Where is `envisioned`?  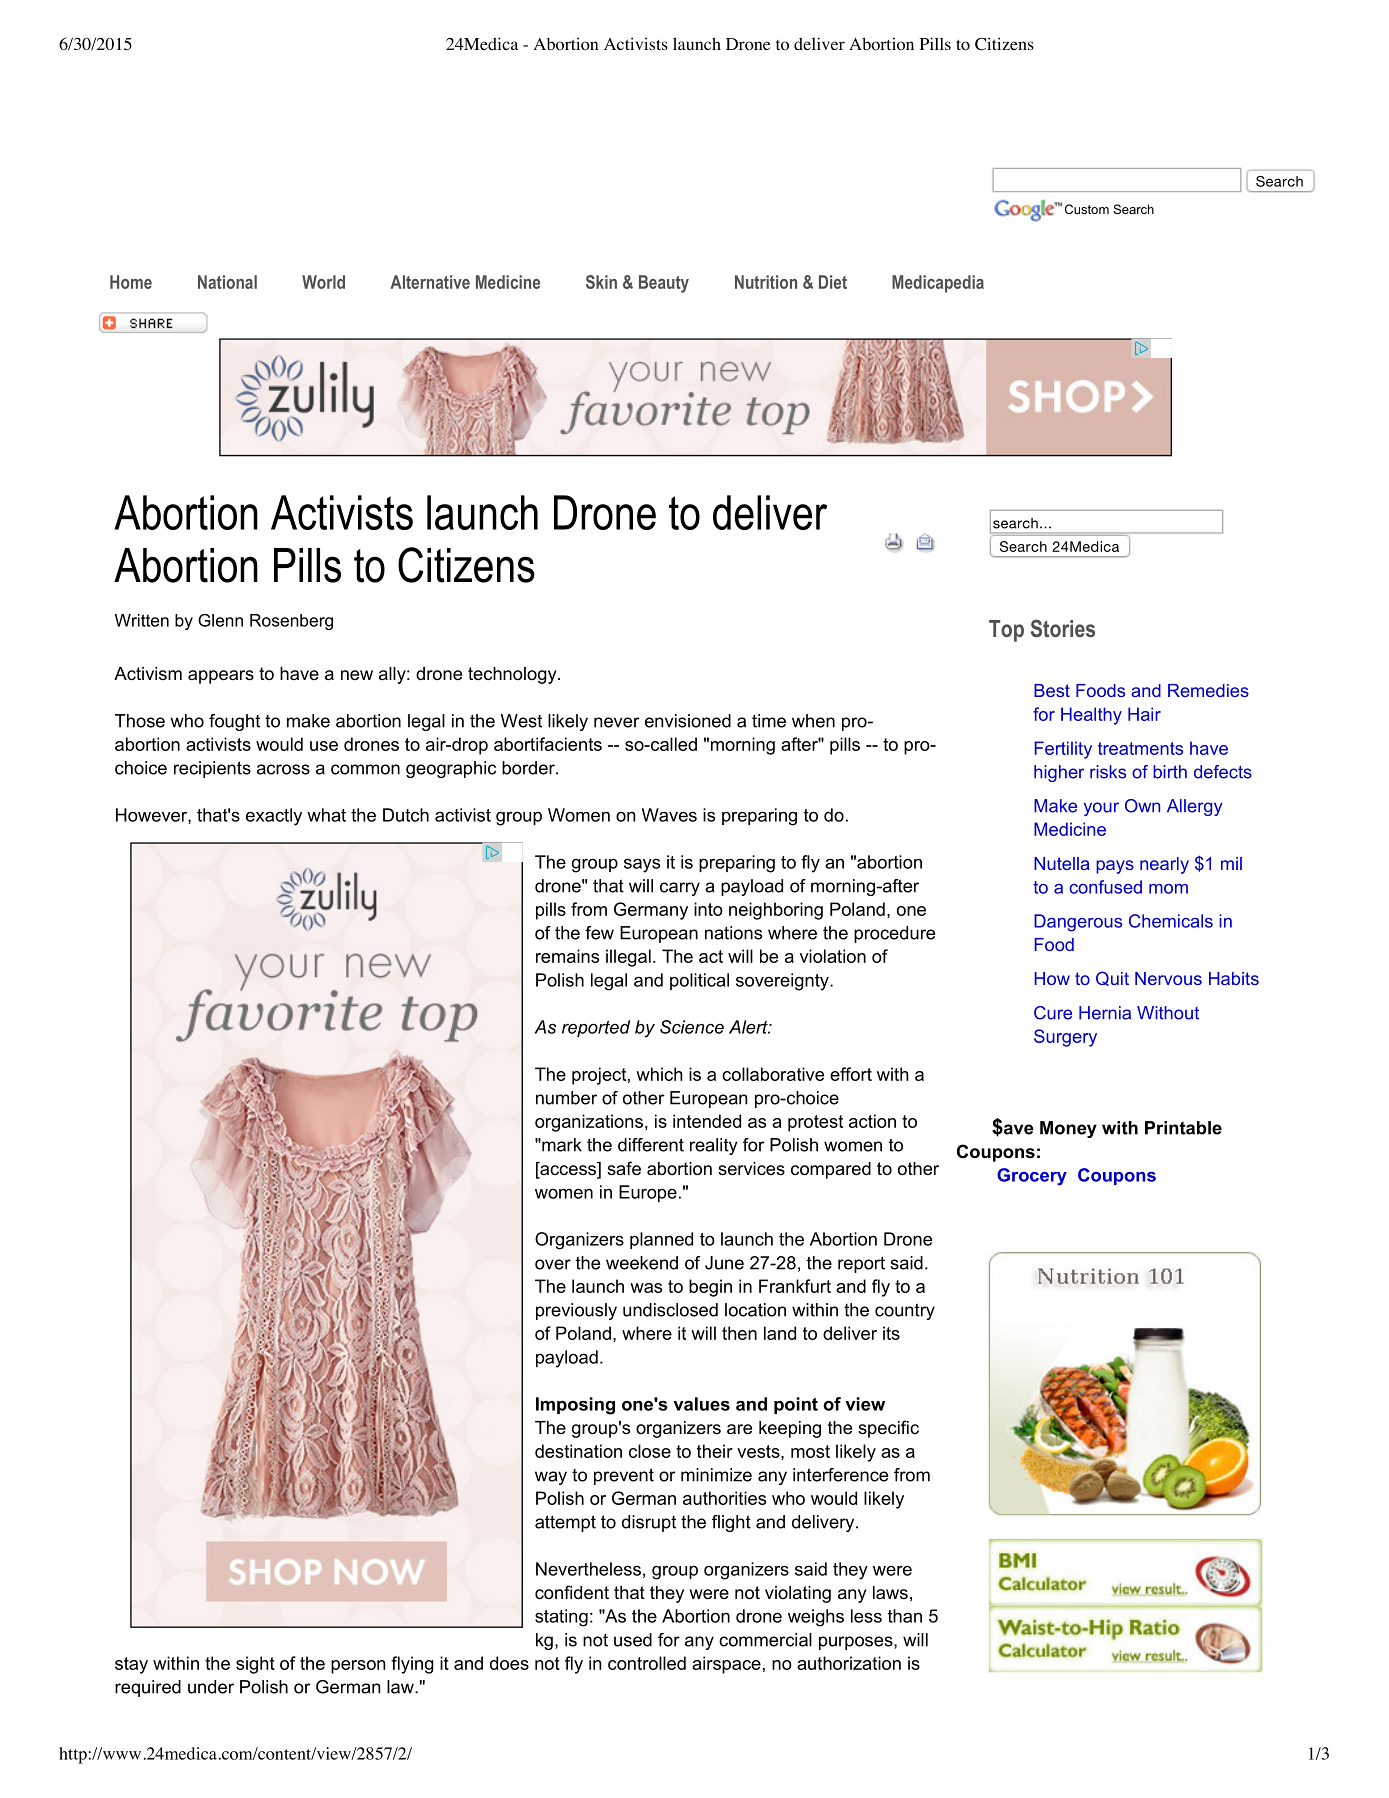
envisioned is located at coordinates (688, 721).
